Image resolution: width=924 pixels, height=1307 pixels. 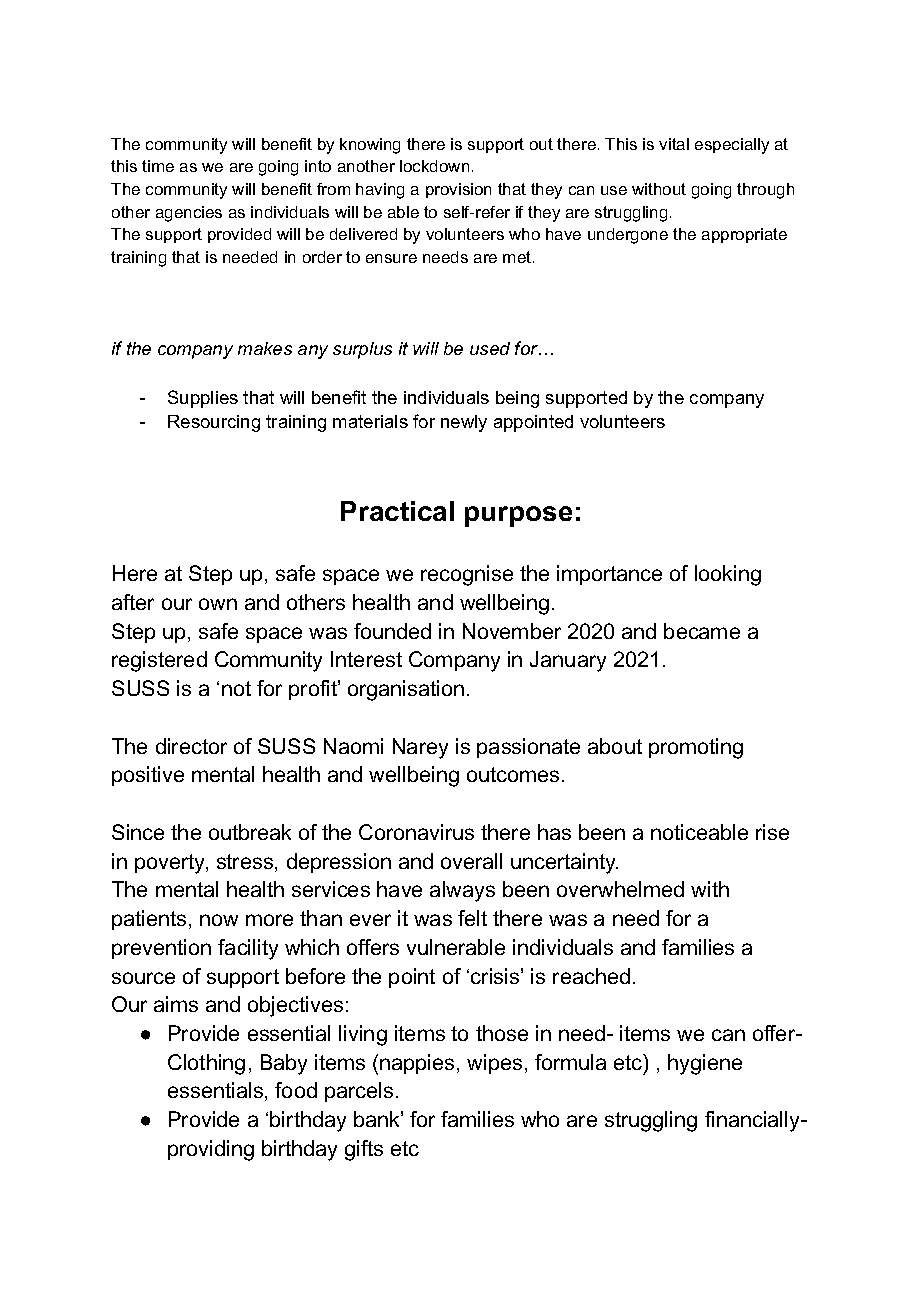 What do you see at coordinates (434, 166) in the page?
I see `lockdown` at bounding box center [434, 166].
